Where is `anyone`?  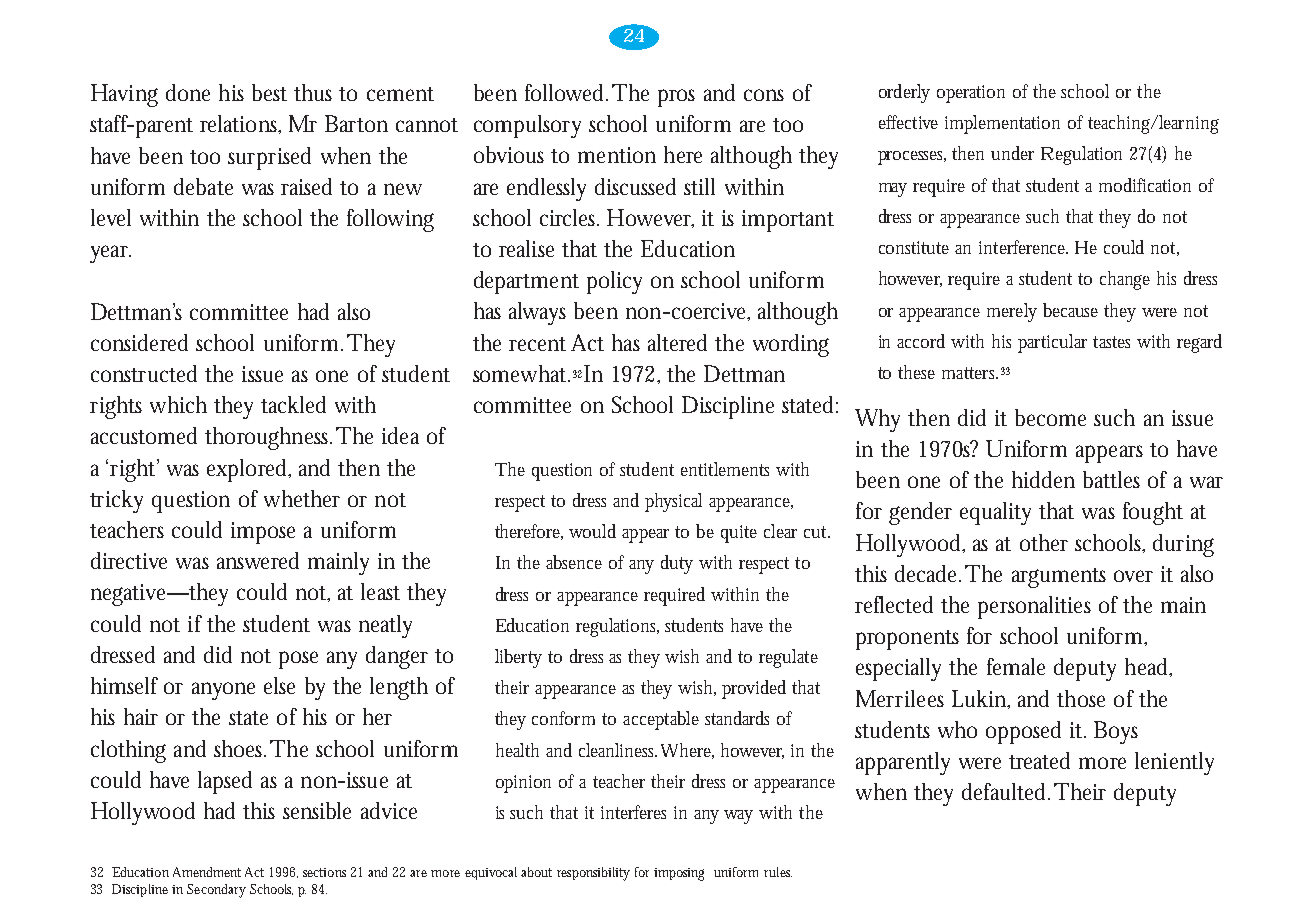 anyone is located at coordinates (223, 691).
